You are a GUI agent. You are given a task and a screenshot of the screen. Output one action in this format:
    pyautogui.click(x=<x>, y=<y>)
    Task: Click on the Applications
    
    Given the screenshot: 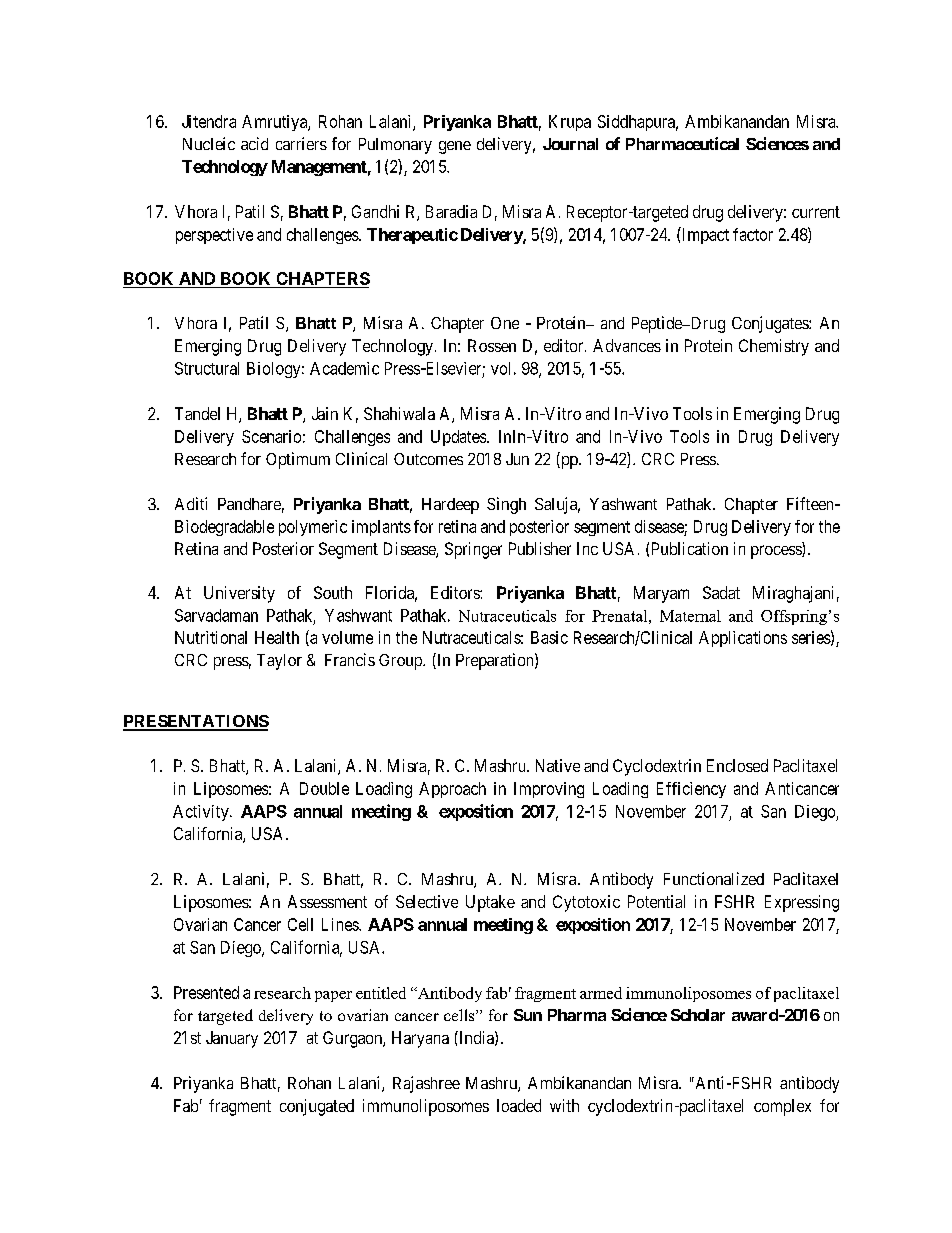 What is the action you would take?
    pyautogui.click(x=743, y=639)
